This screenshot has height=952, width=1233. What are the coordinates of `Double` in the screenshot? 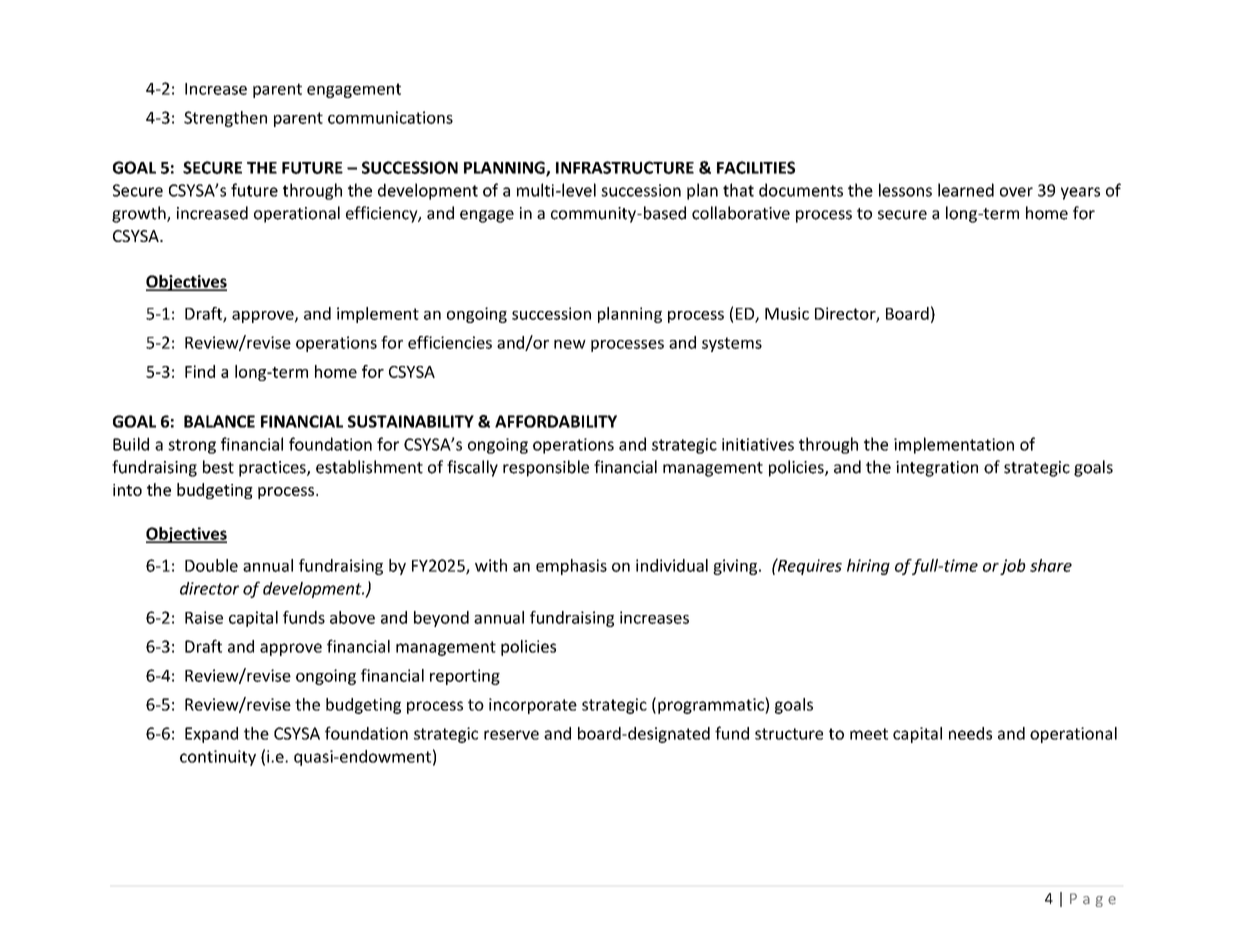 It's located at (211, 565).
